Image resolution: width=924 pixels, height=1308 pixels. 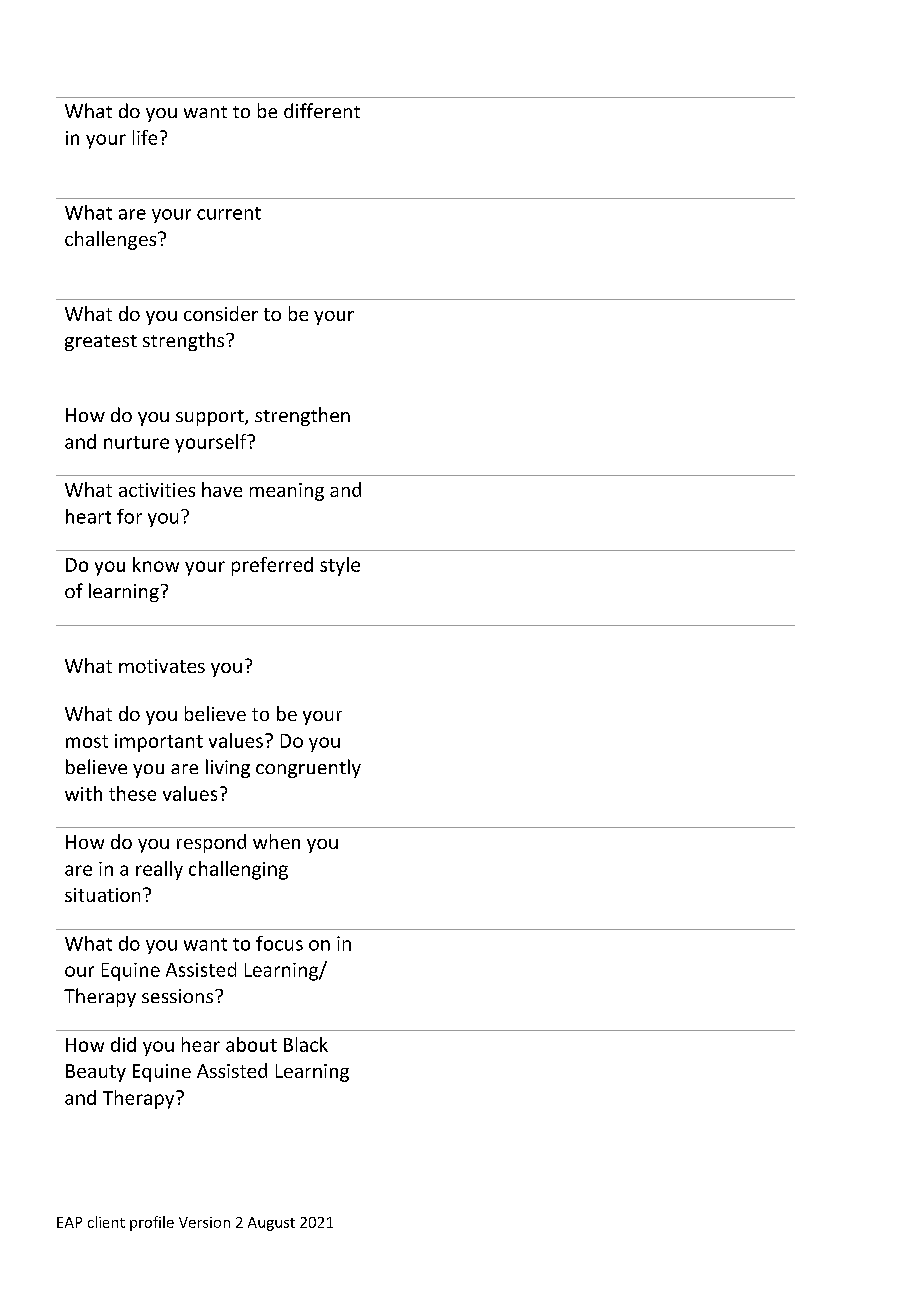 I want to click on motivates, so click(x=162, y=666).
